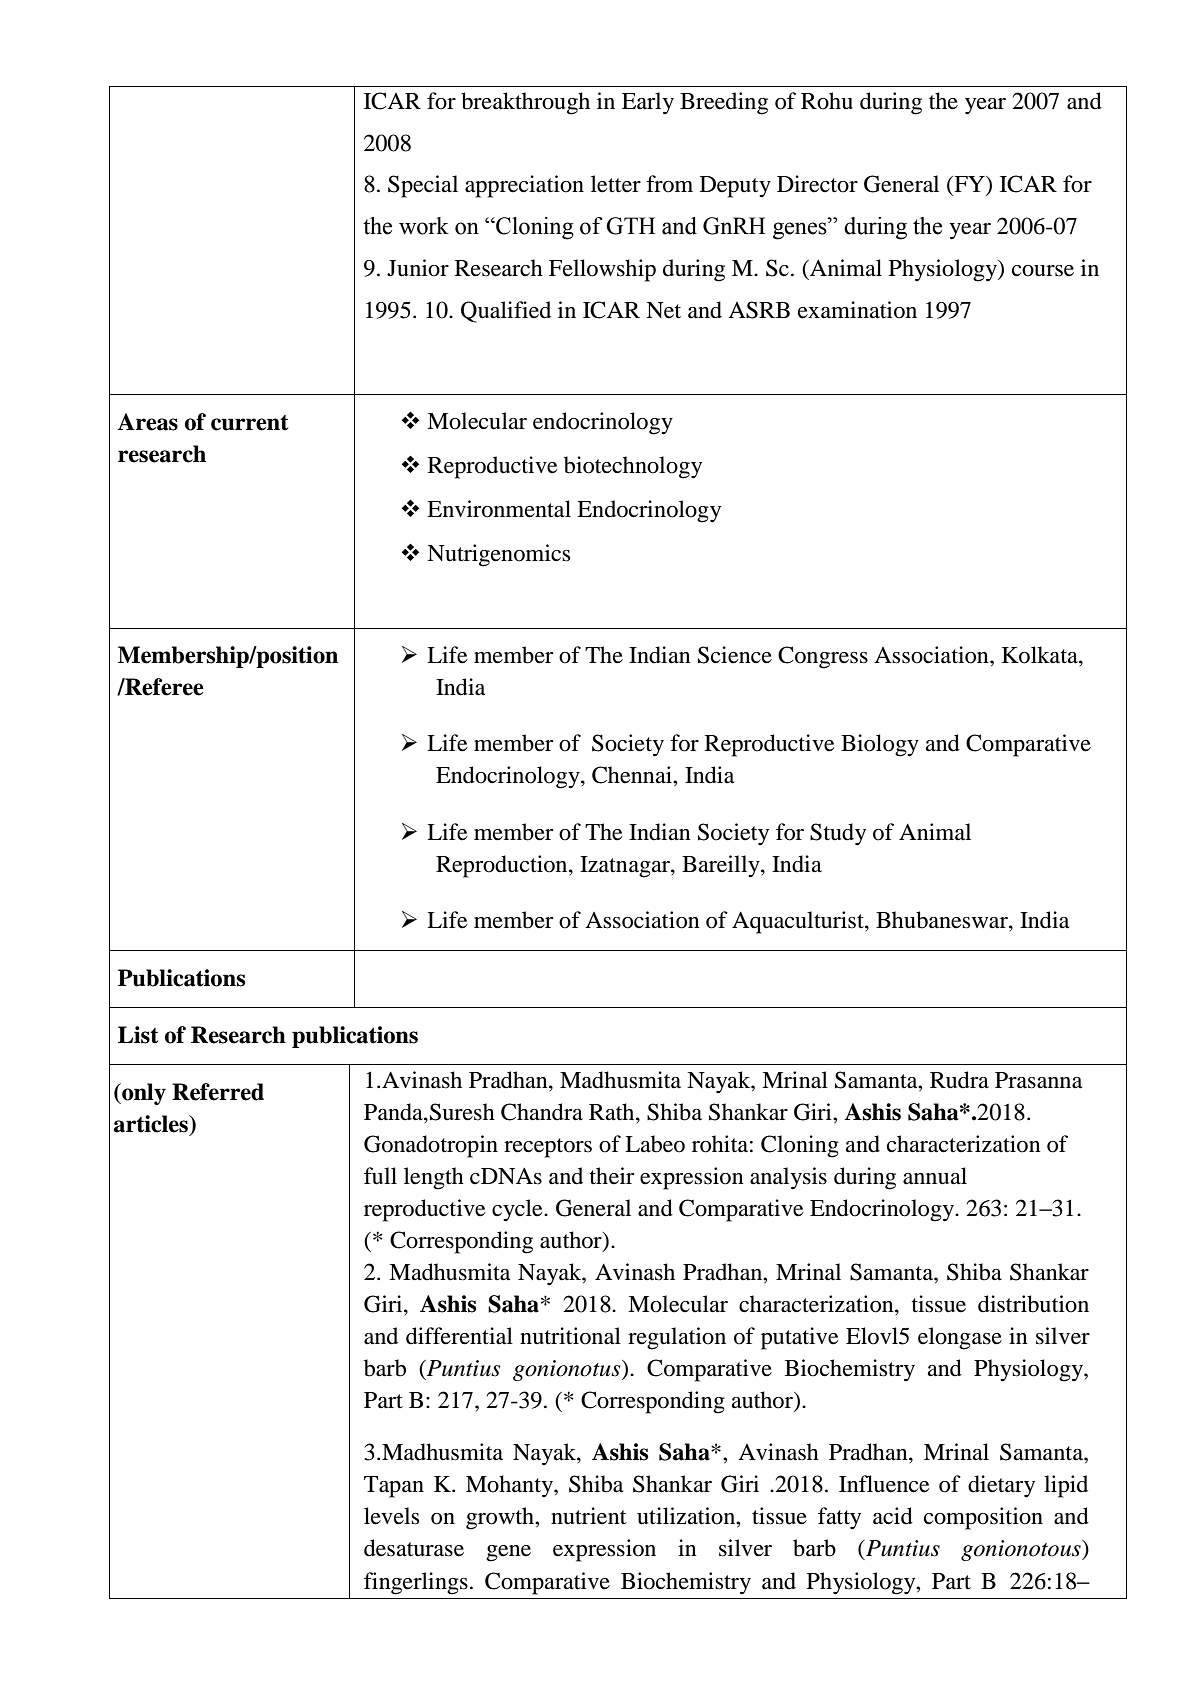 This screenshot has width=1203, height=1700. I want to click on Study, so click(838, 834).
